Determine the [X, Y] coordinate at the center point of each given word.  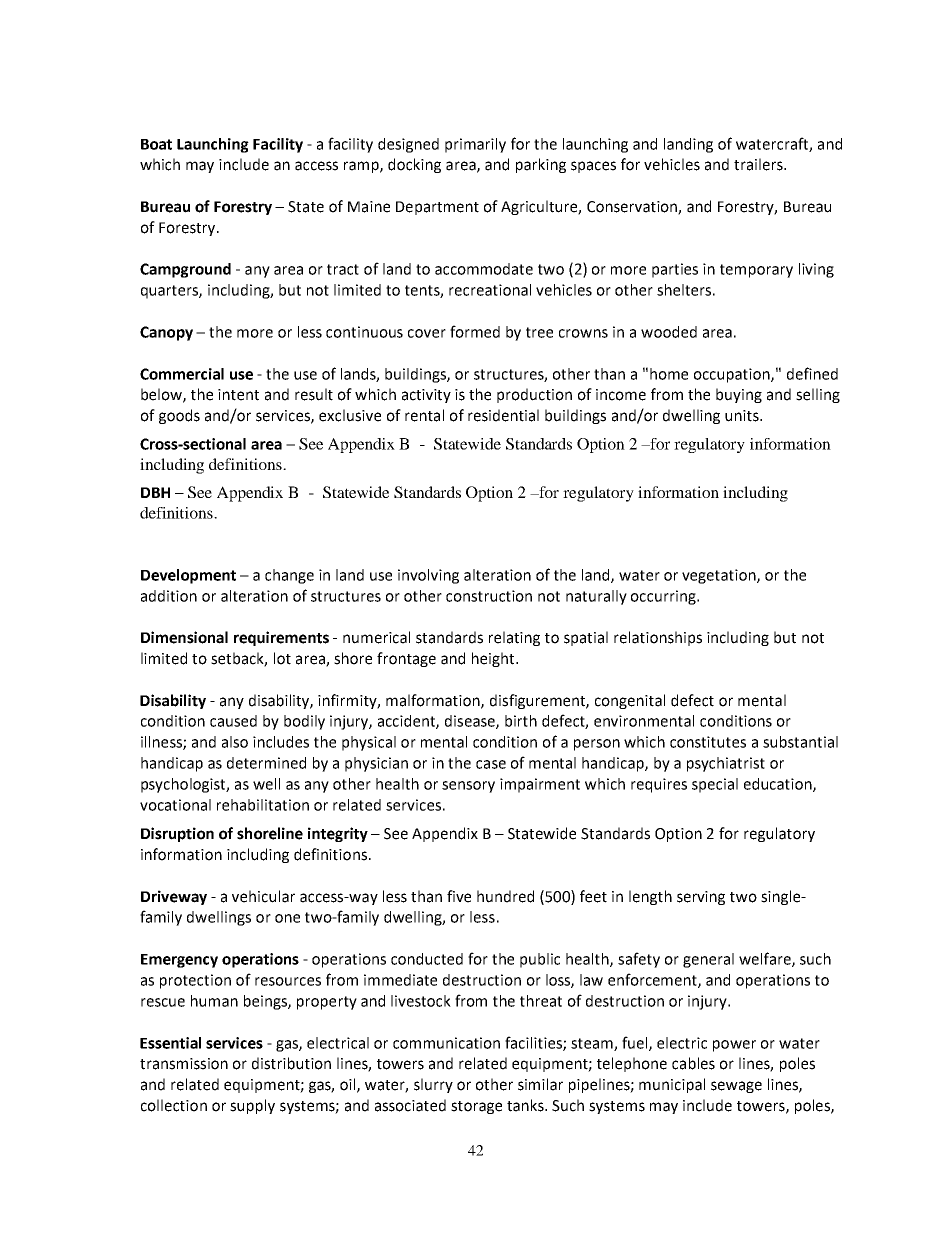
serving [701, 898]
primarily [475, 145]
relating [514, 638]
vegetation [720, 576]
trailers [759, 164]
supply [252, 1106]
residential [503, 415]
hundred [505, 896]
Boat [156, 144]
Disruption [177, 834]
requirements [281, 638]
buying [739, 395]
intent [238, 395]
